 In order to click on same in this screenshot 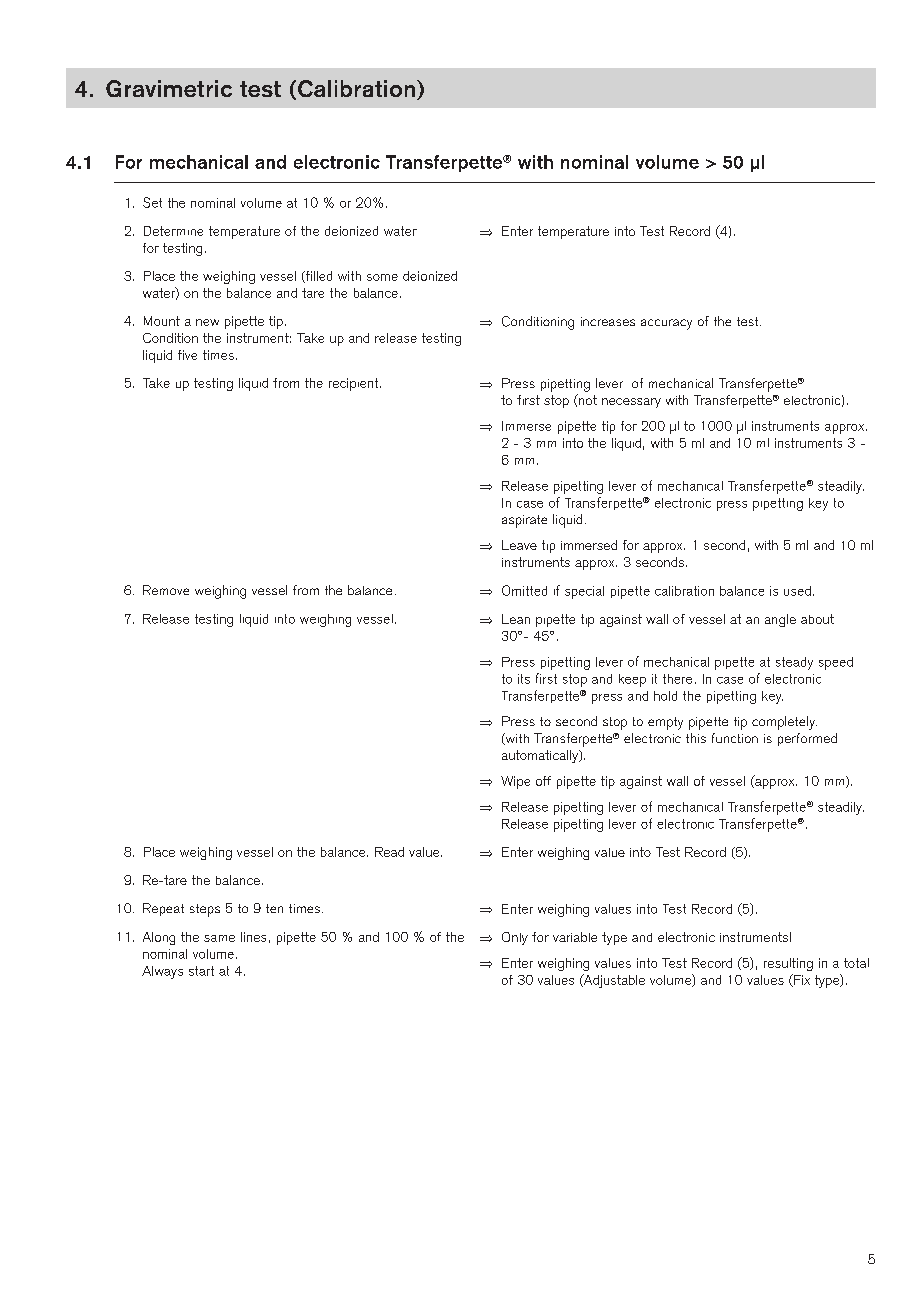, I will do `click(219, 938)`.
